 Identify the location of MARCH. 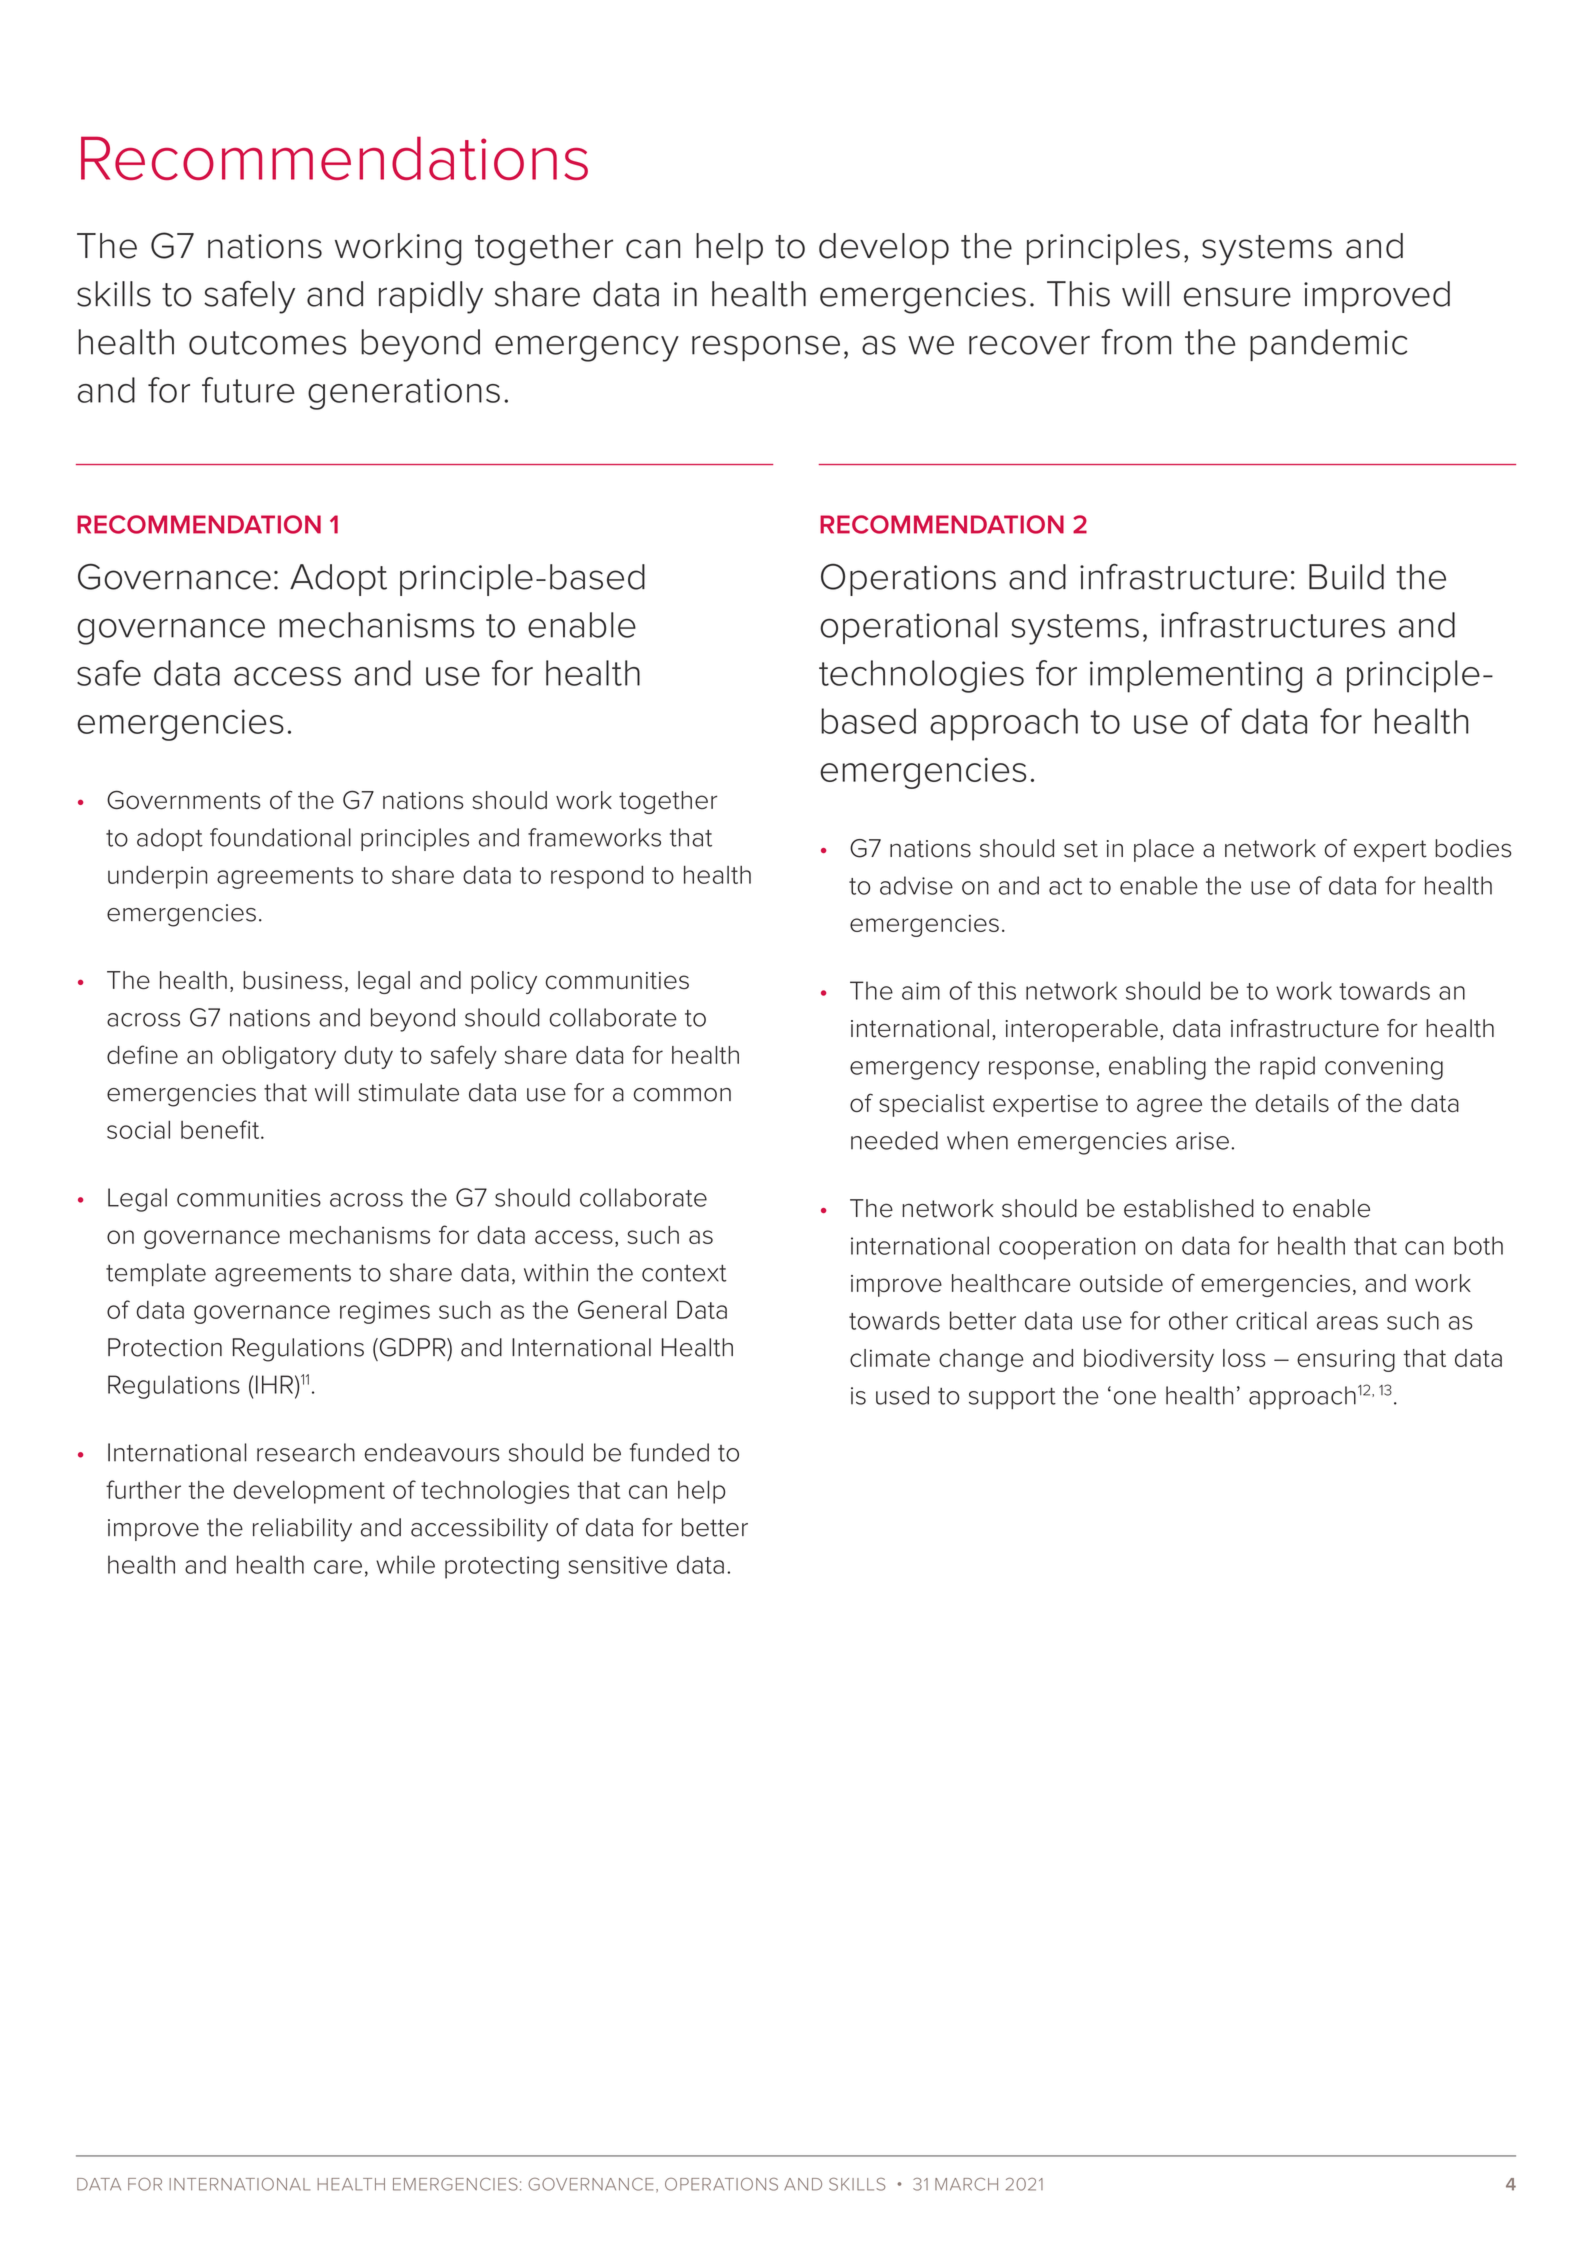
(966, 2184).
